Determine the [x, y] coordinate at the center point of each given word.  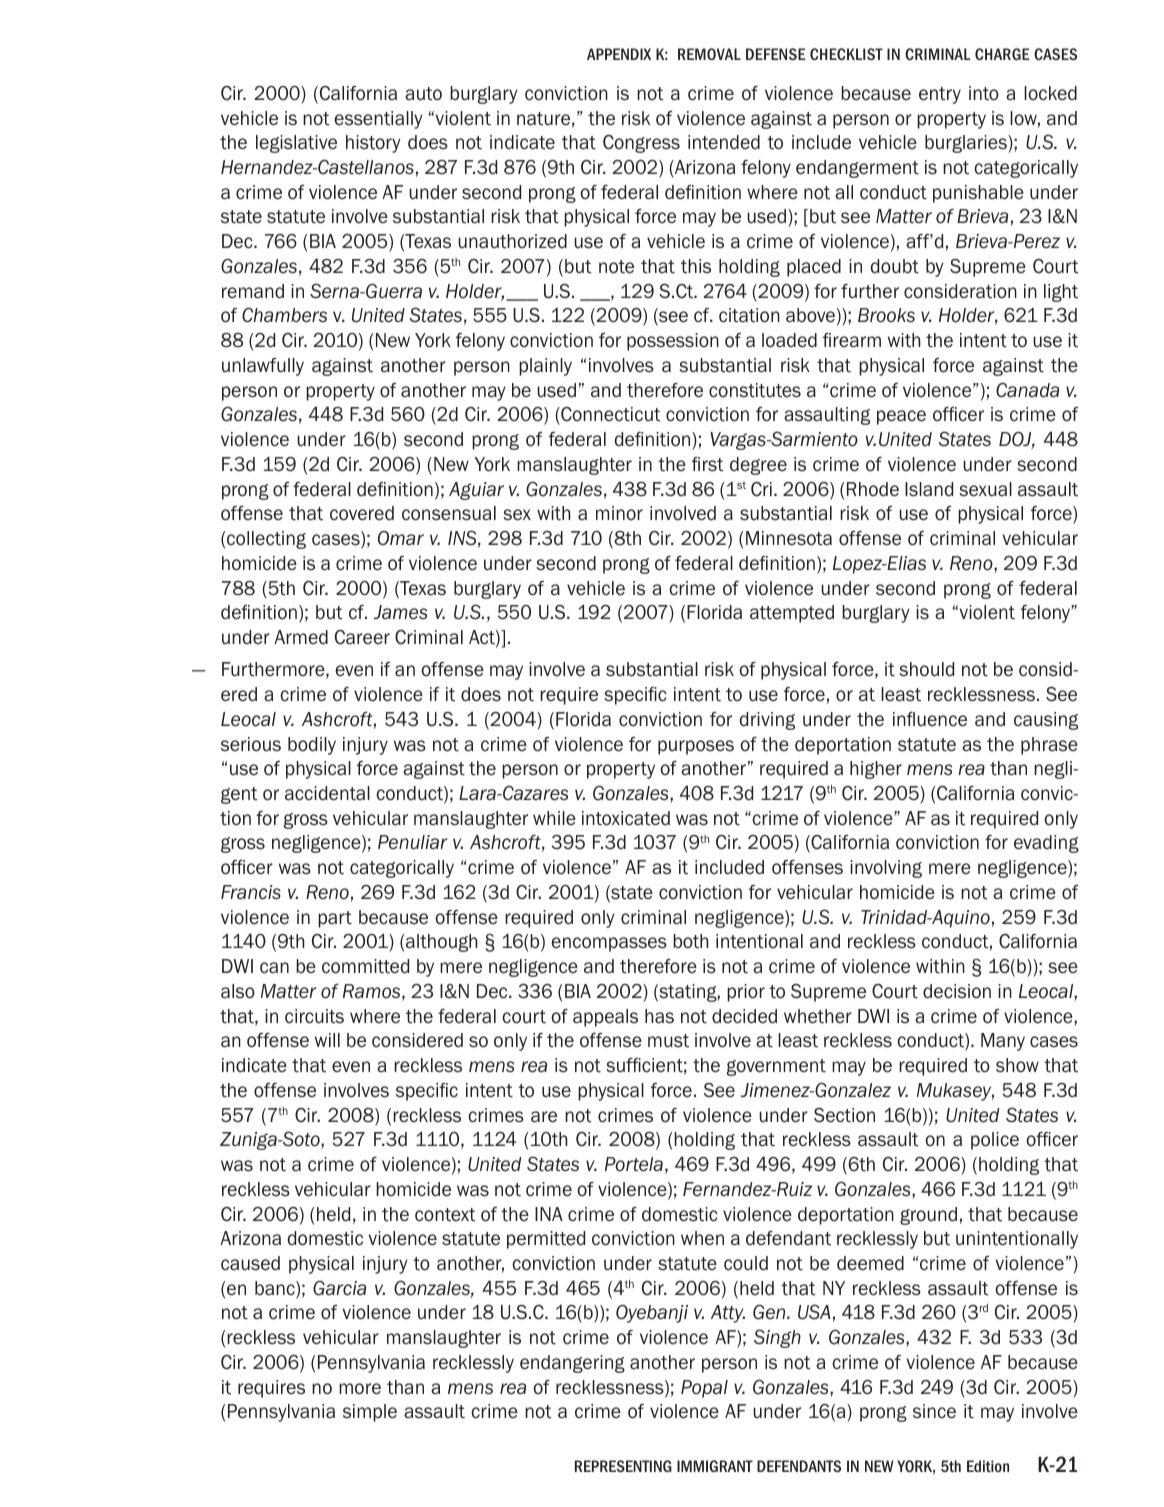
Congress [641, 144]
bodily [312, 746]
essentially [378, 120]
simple [370, 1413]
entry [940, 95]
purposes [696, 747]
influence [930, 719]
